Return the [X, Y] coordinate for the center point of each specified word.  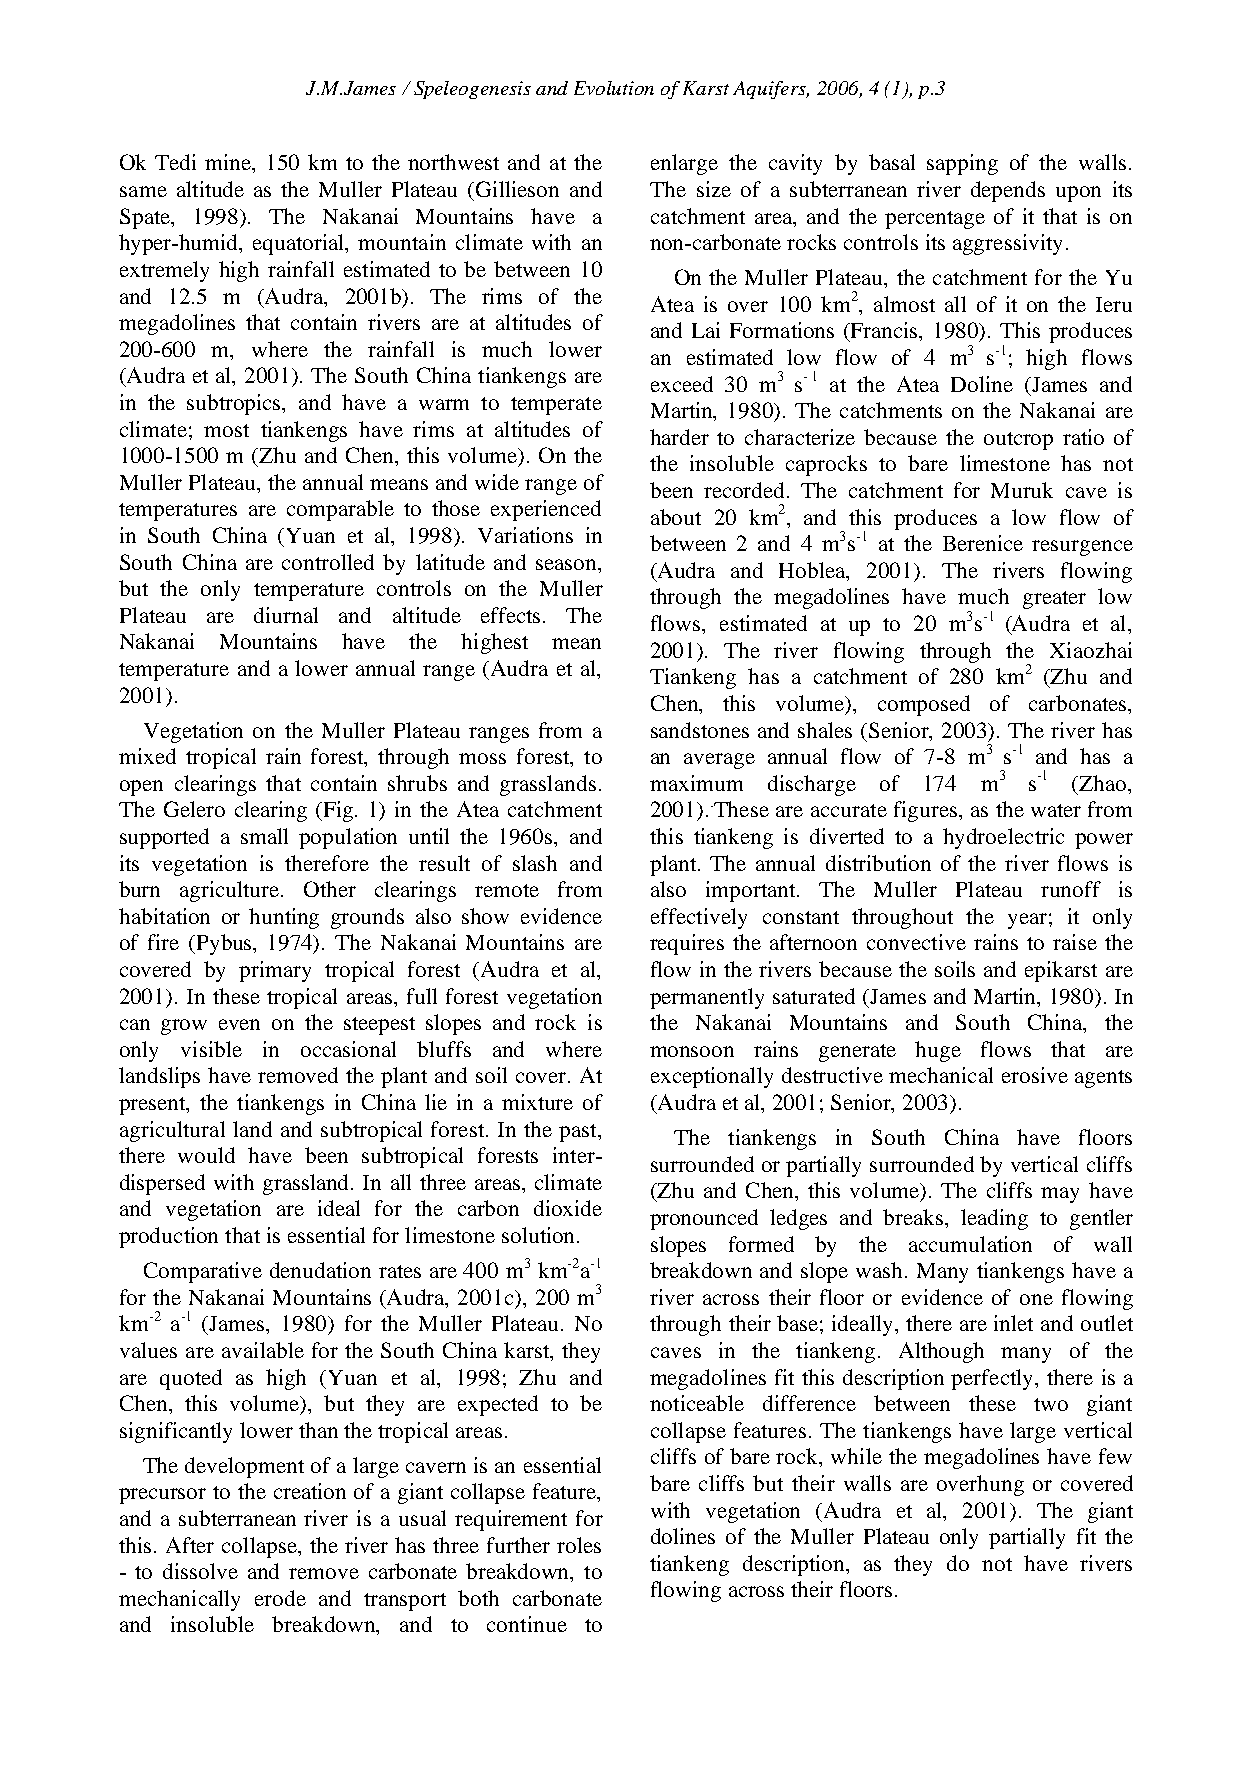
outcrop [1018, 441]
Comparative [203, 1272]
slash [535, 863]
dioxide [568, 1208]
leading [994, 1219]
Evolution [614, 88]
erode [280, 1598]
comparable [340, 510]
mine [229, 163]
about [676, 517]
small [264, 836]
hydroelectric [1003, 838]
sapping [962, 164]
